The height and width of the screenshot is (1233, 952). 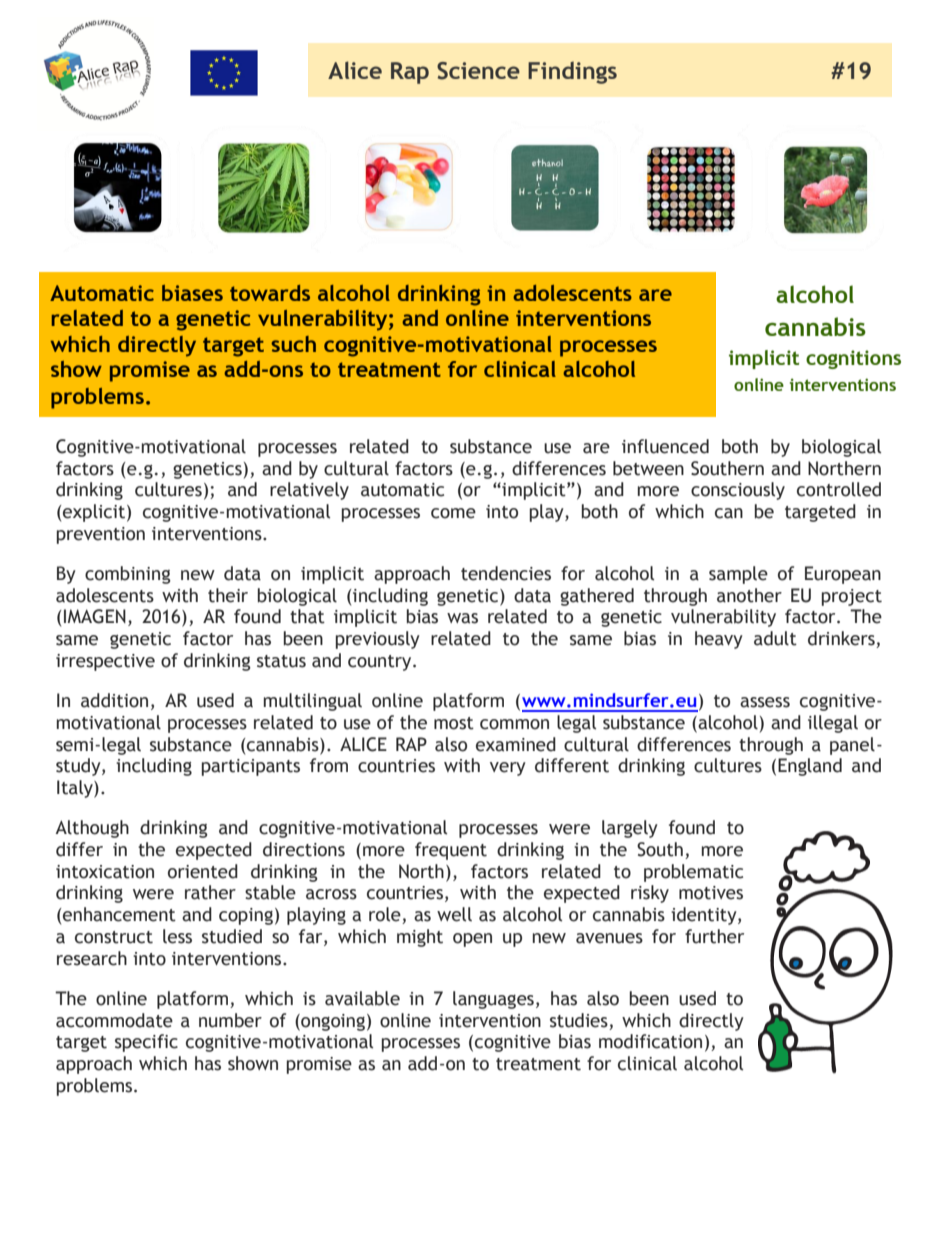 What do you see at coordinates (270, 293) in the screenshot?
I see `towards` at bounding box center [270, 293].
